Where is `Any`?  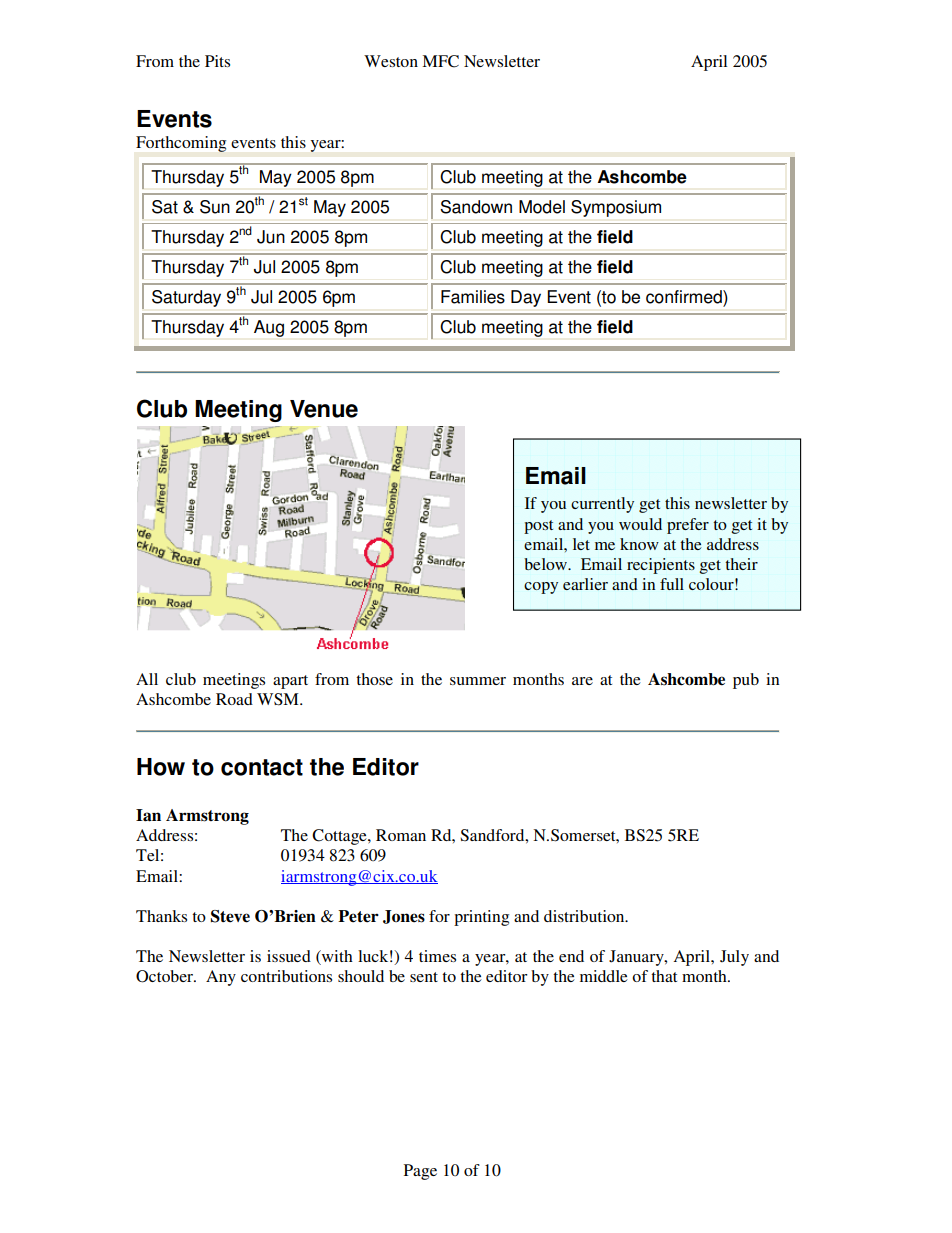
Any is located at coordinates (221, 978).
